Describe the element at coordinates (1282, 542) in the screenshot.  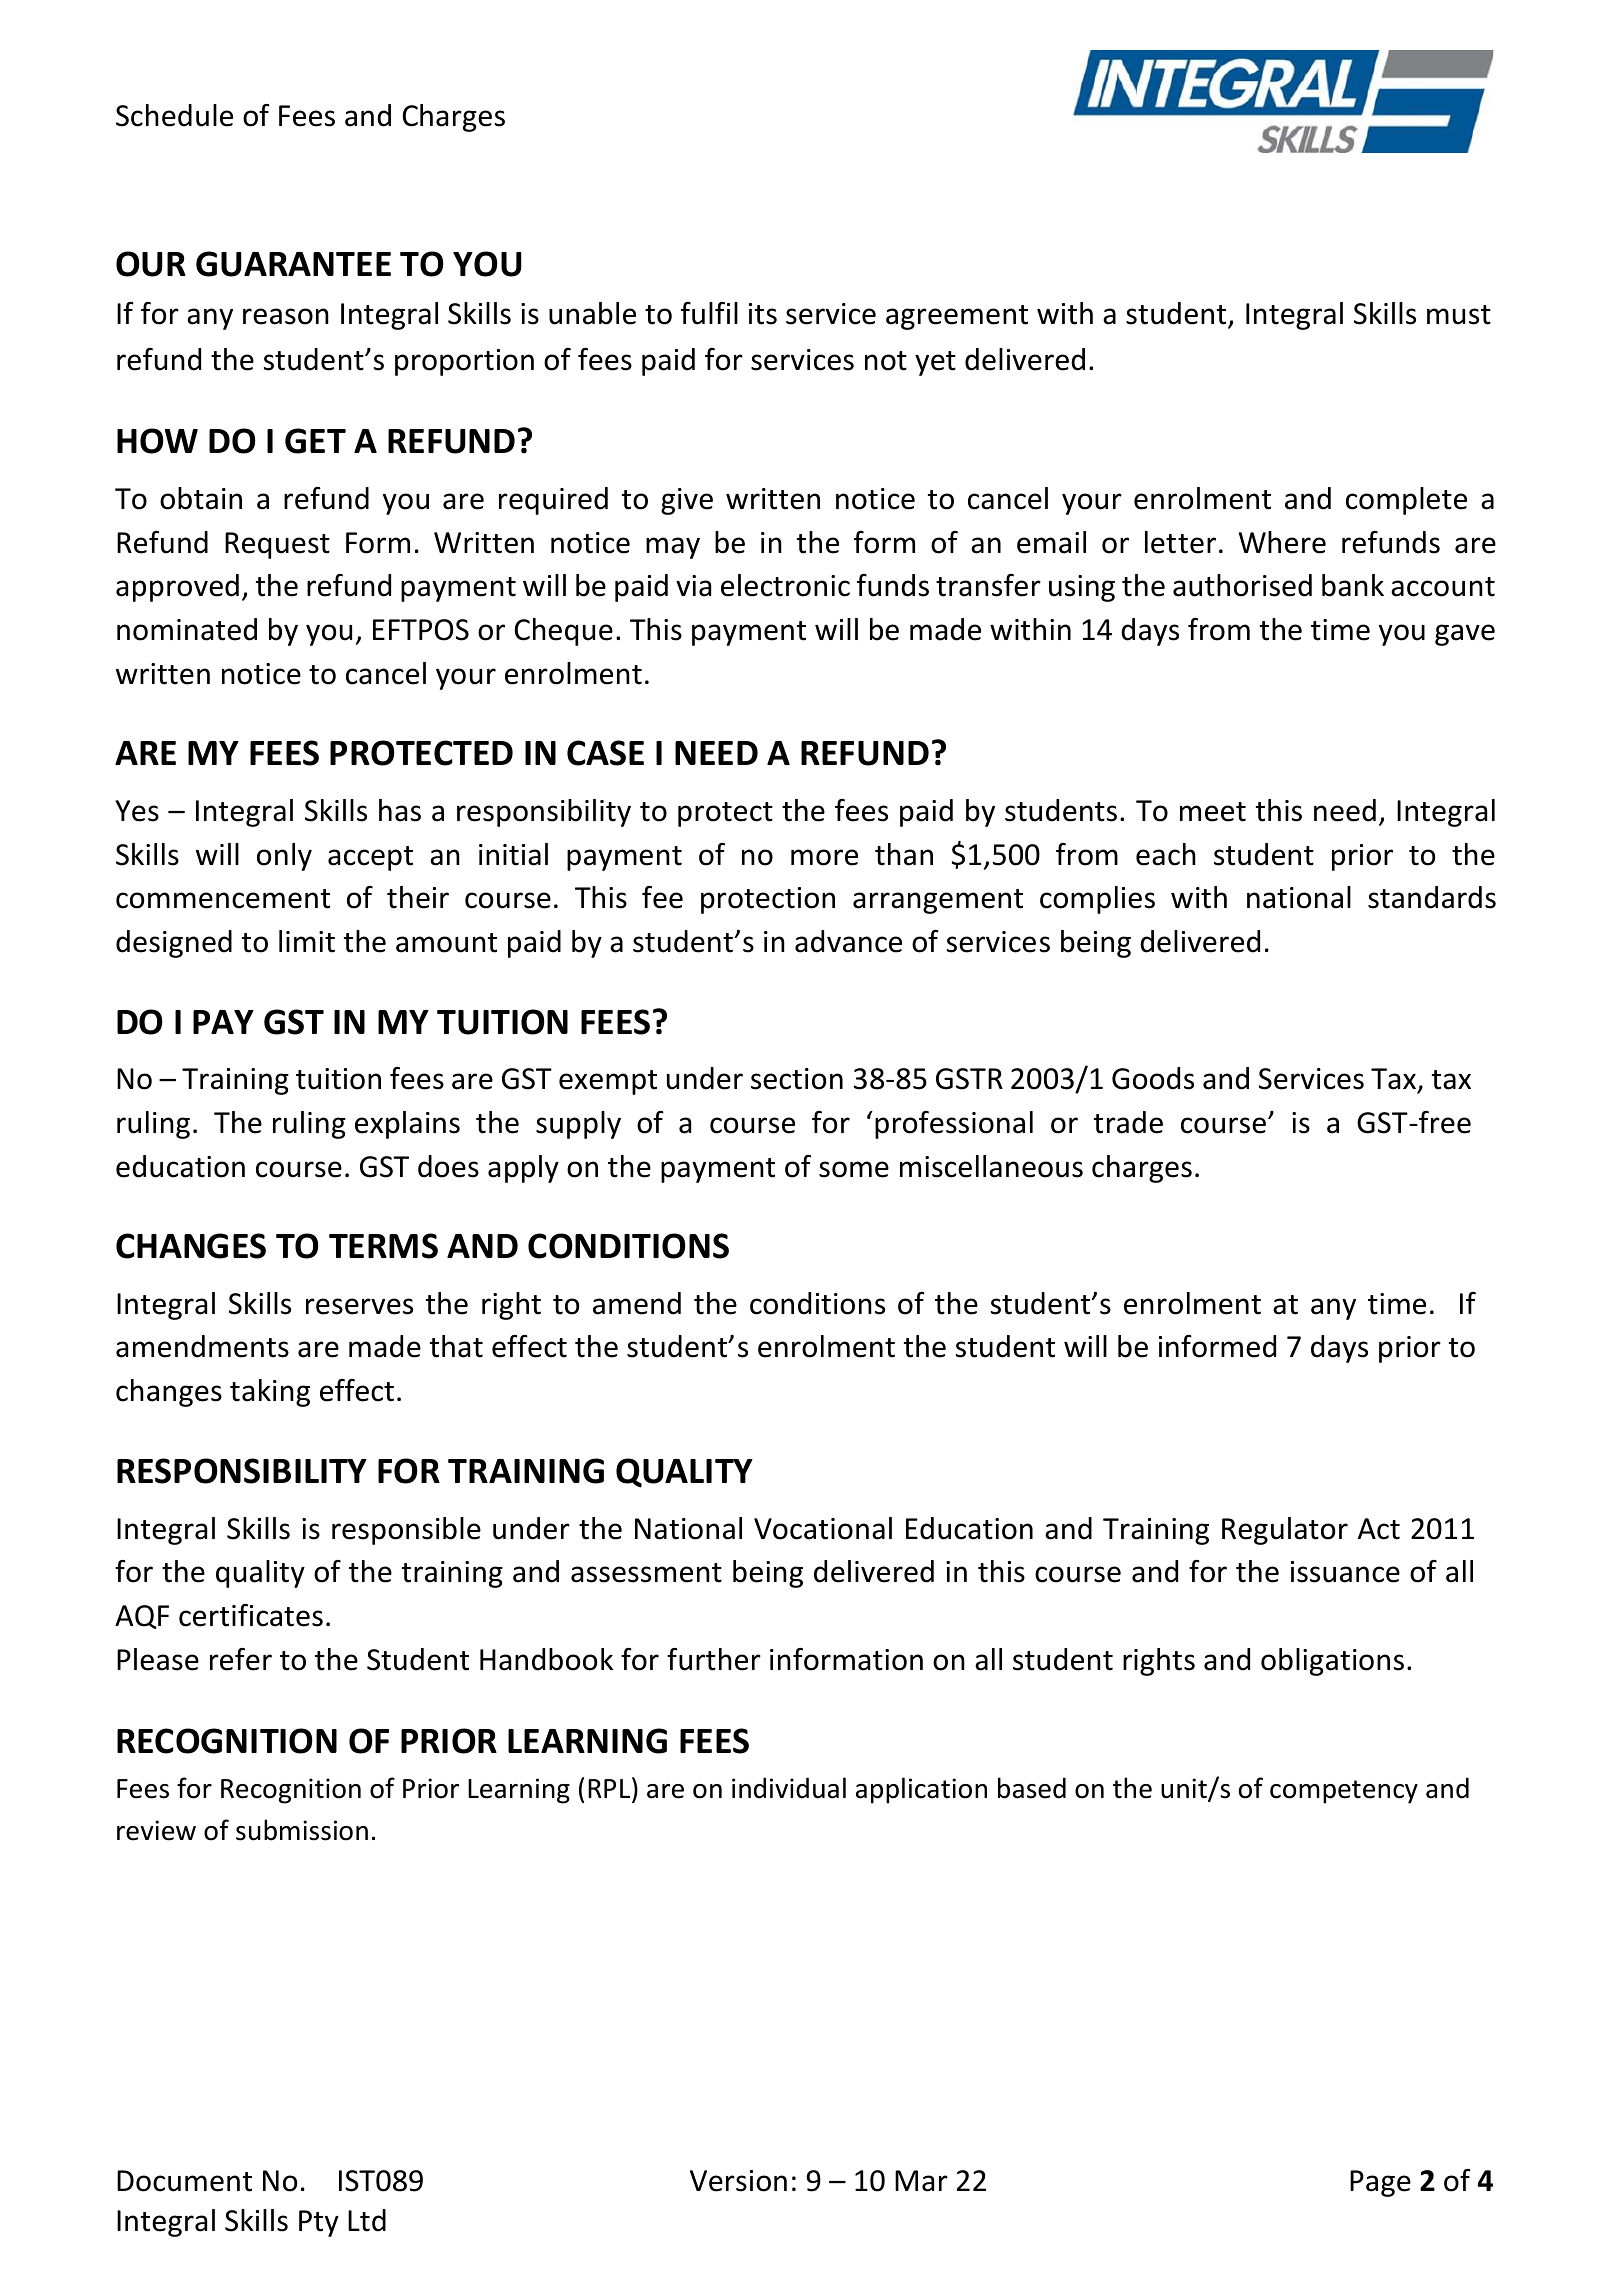
I see `Where` at that location.
